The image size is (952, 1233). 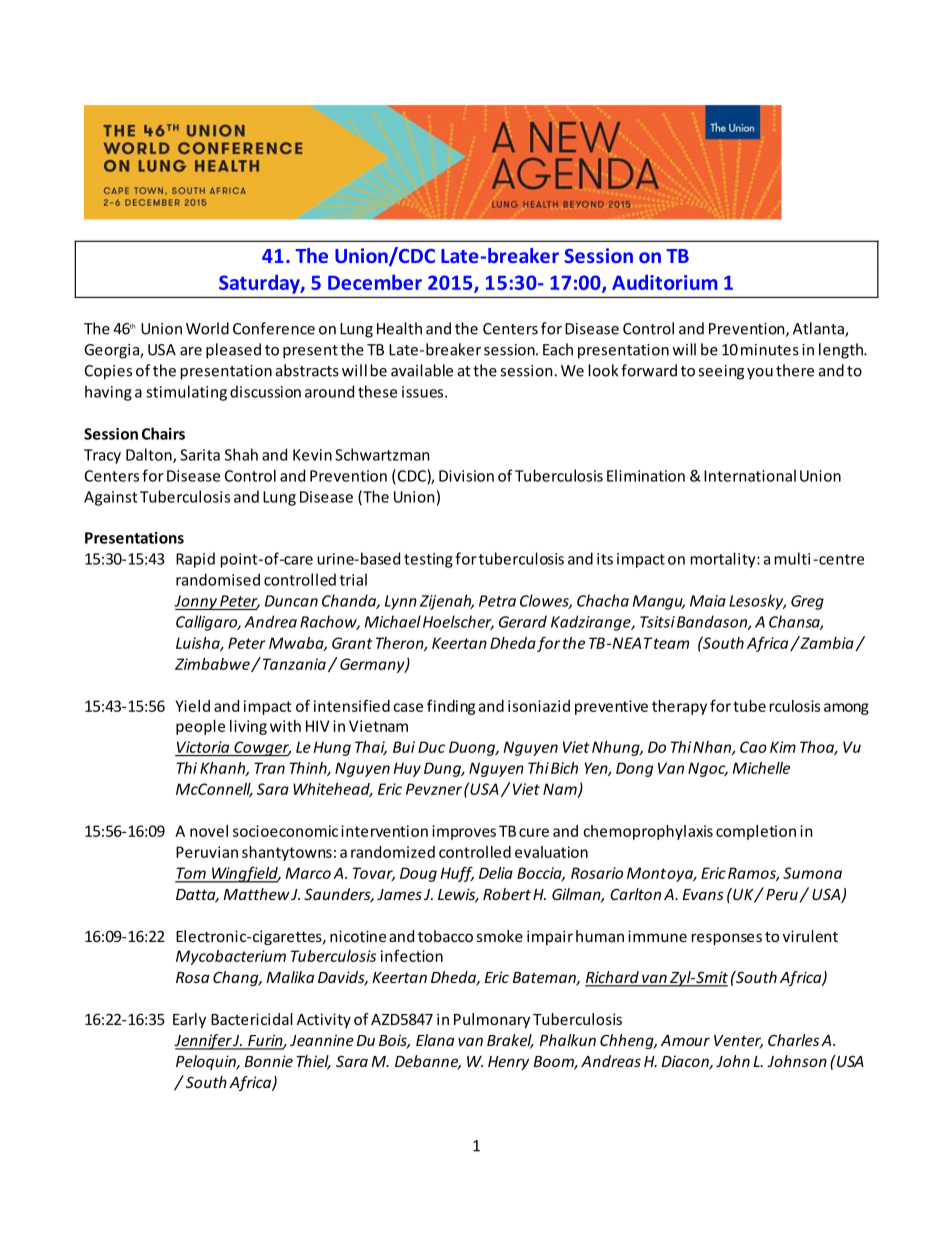 I want to click on Brakel, so click(x=510, y=1041).
